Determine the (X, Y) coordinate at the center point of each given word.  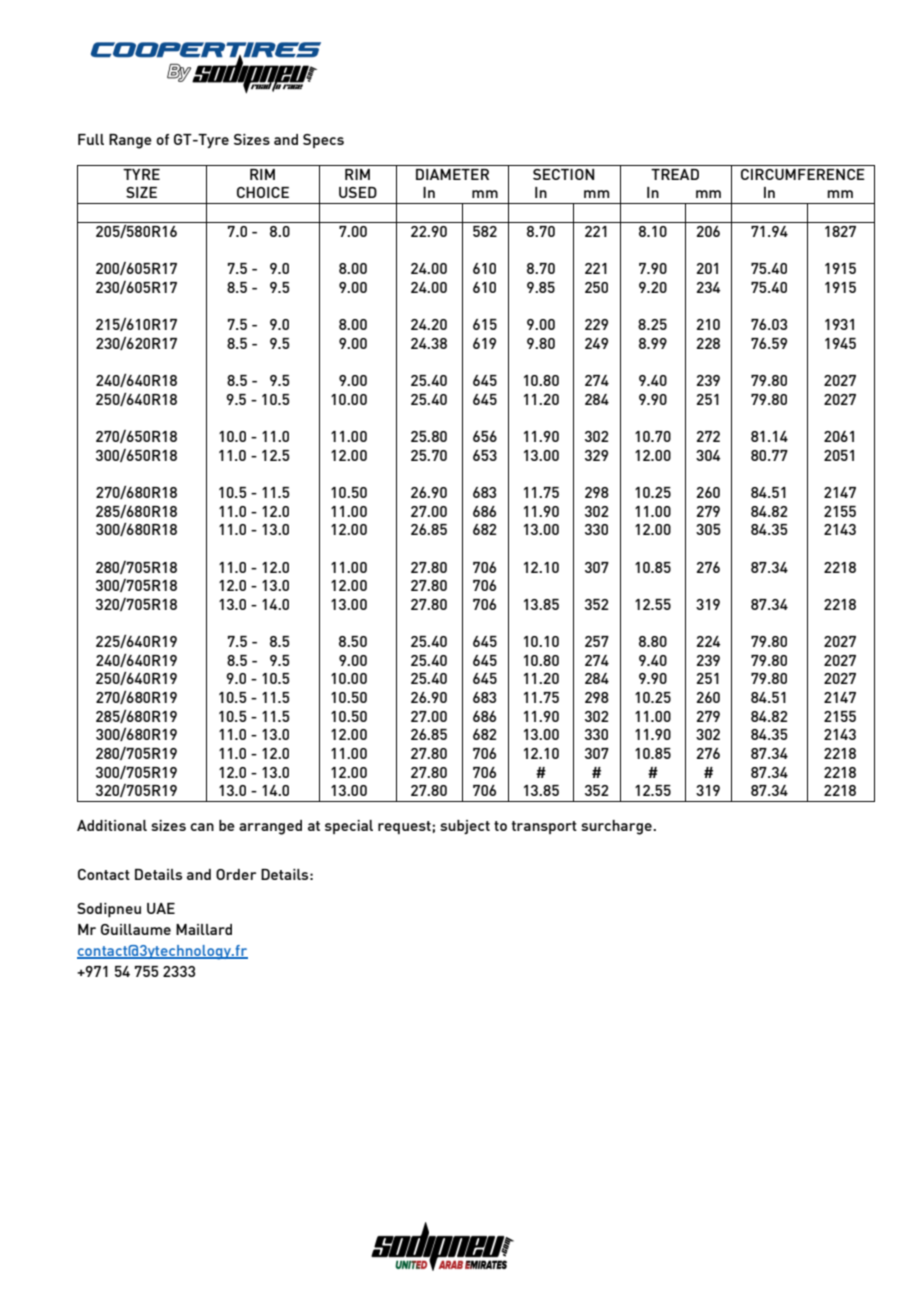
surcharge (617, 827)
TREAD (675, 174)
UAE (161, 908)
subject (465, 827)
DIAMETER (452, 174)
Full (91, 139)
